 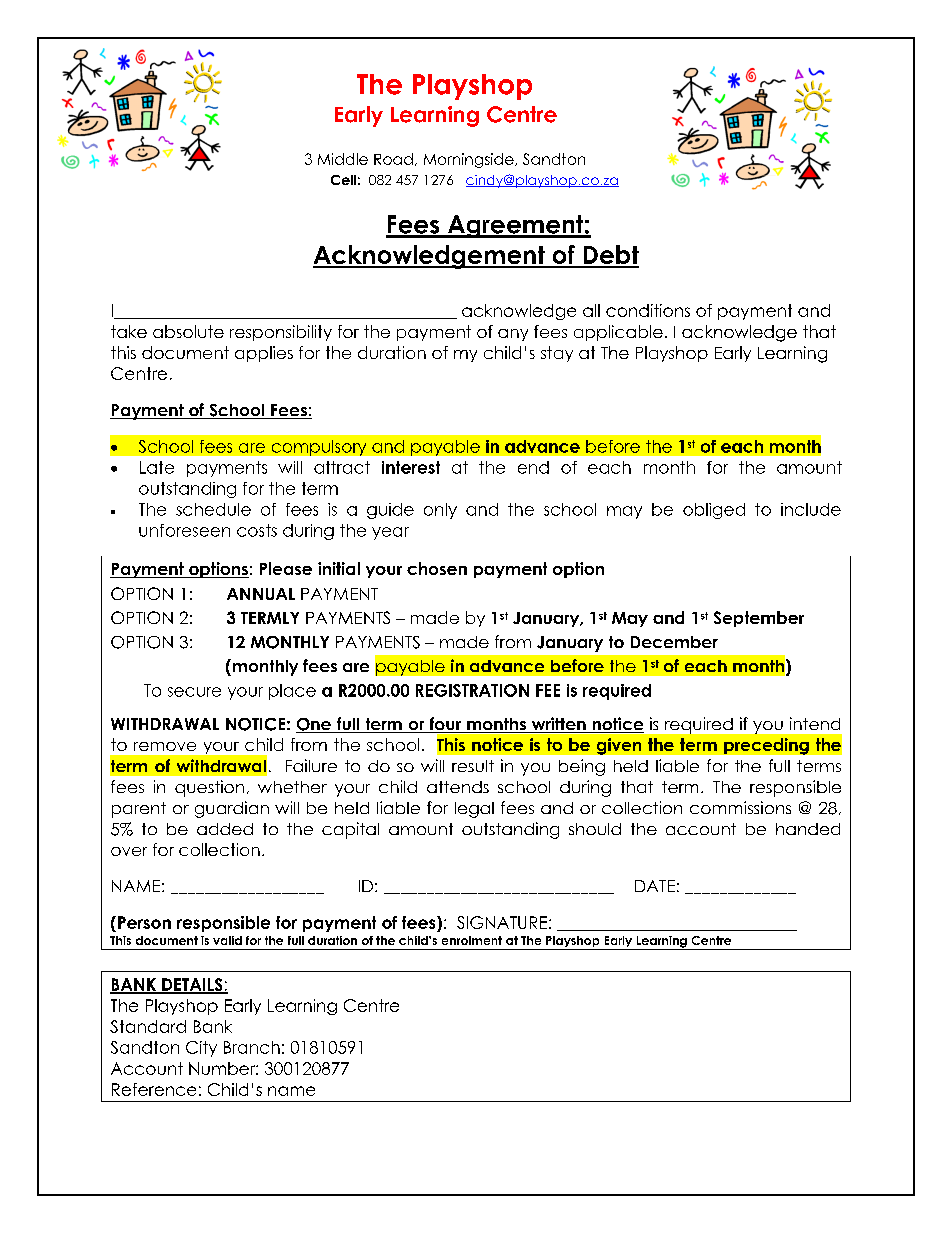 I want to click on preceding, so click(x=766, y=746).
